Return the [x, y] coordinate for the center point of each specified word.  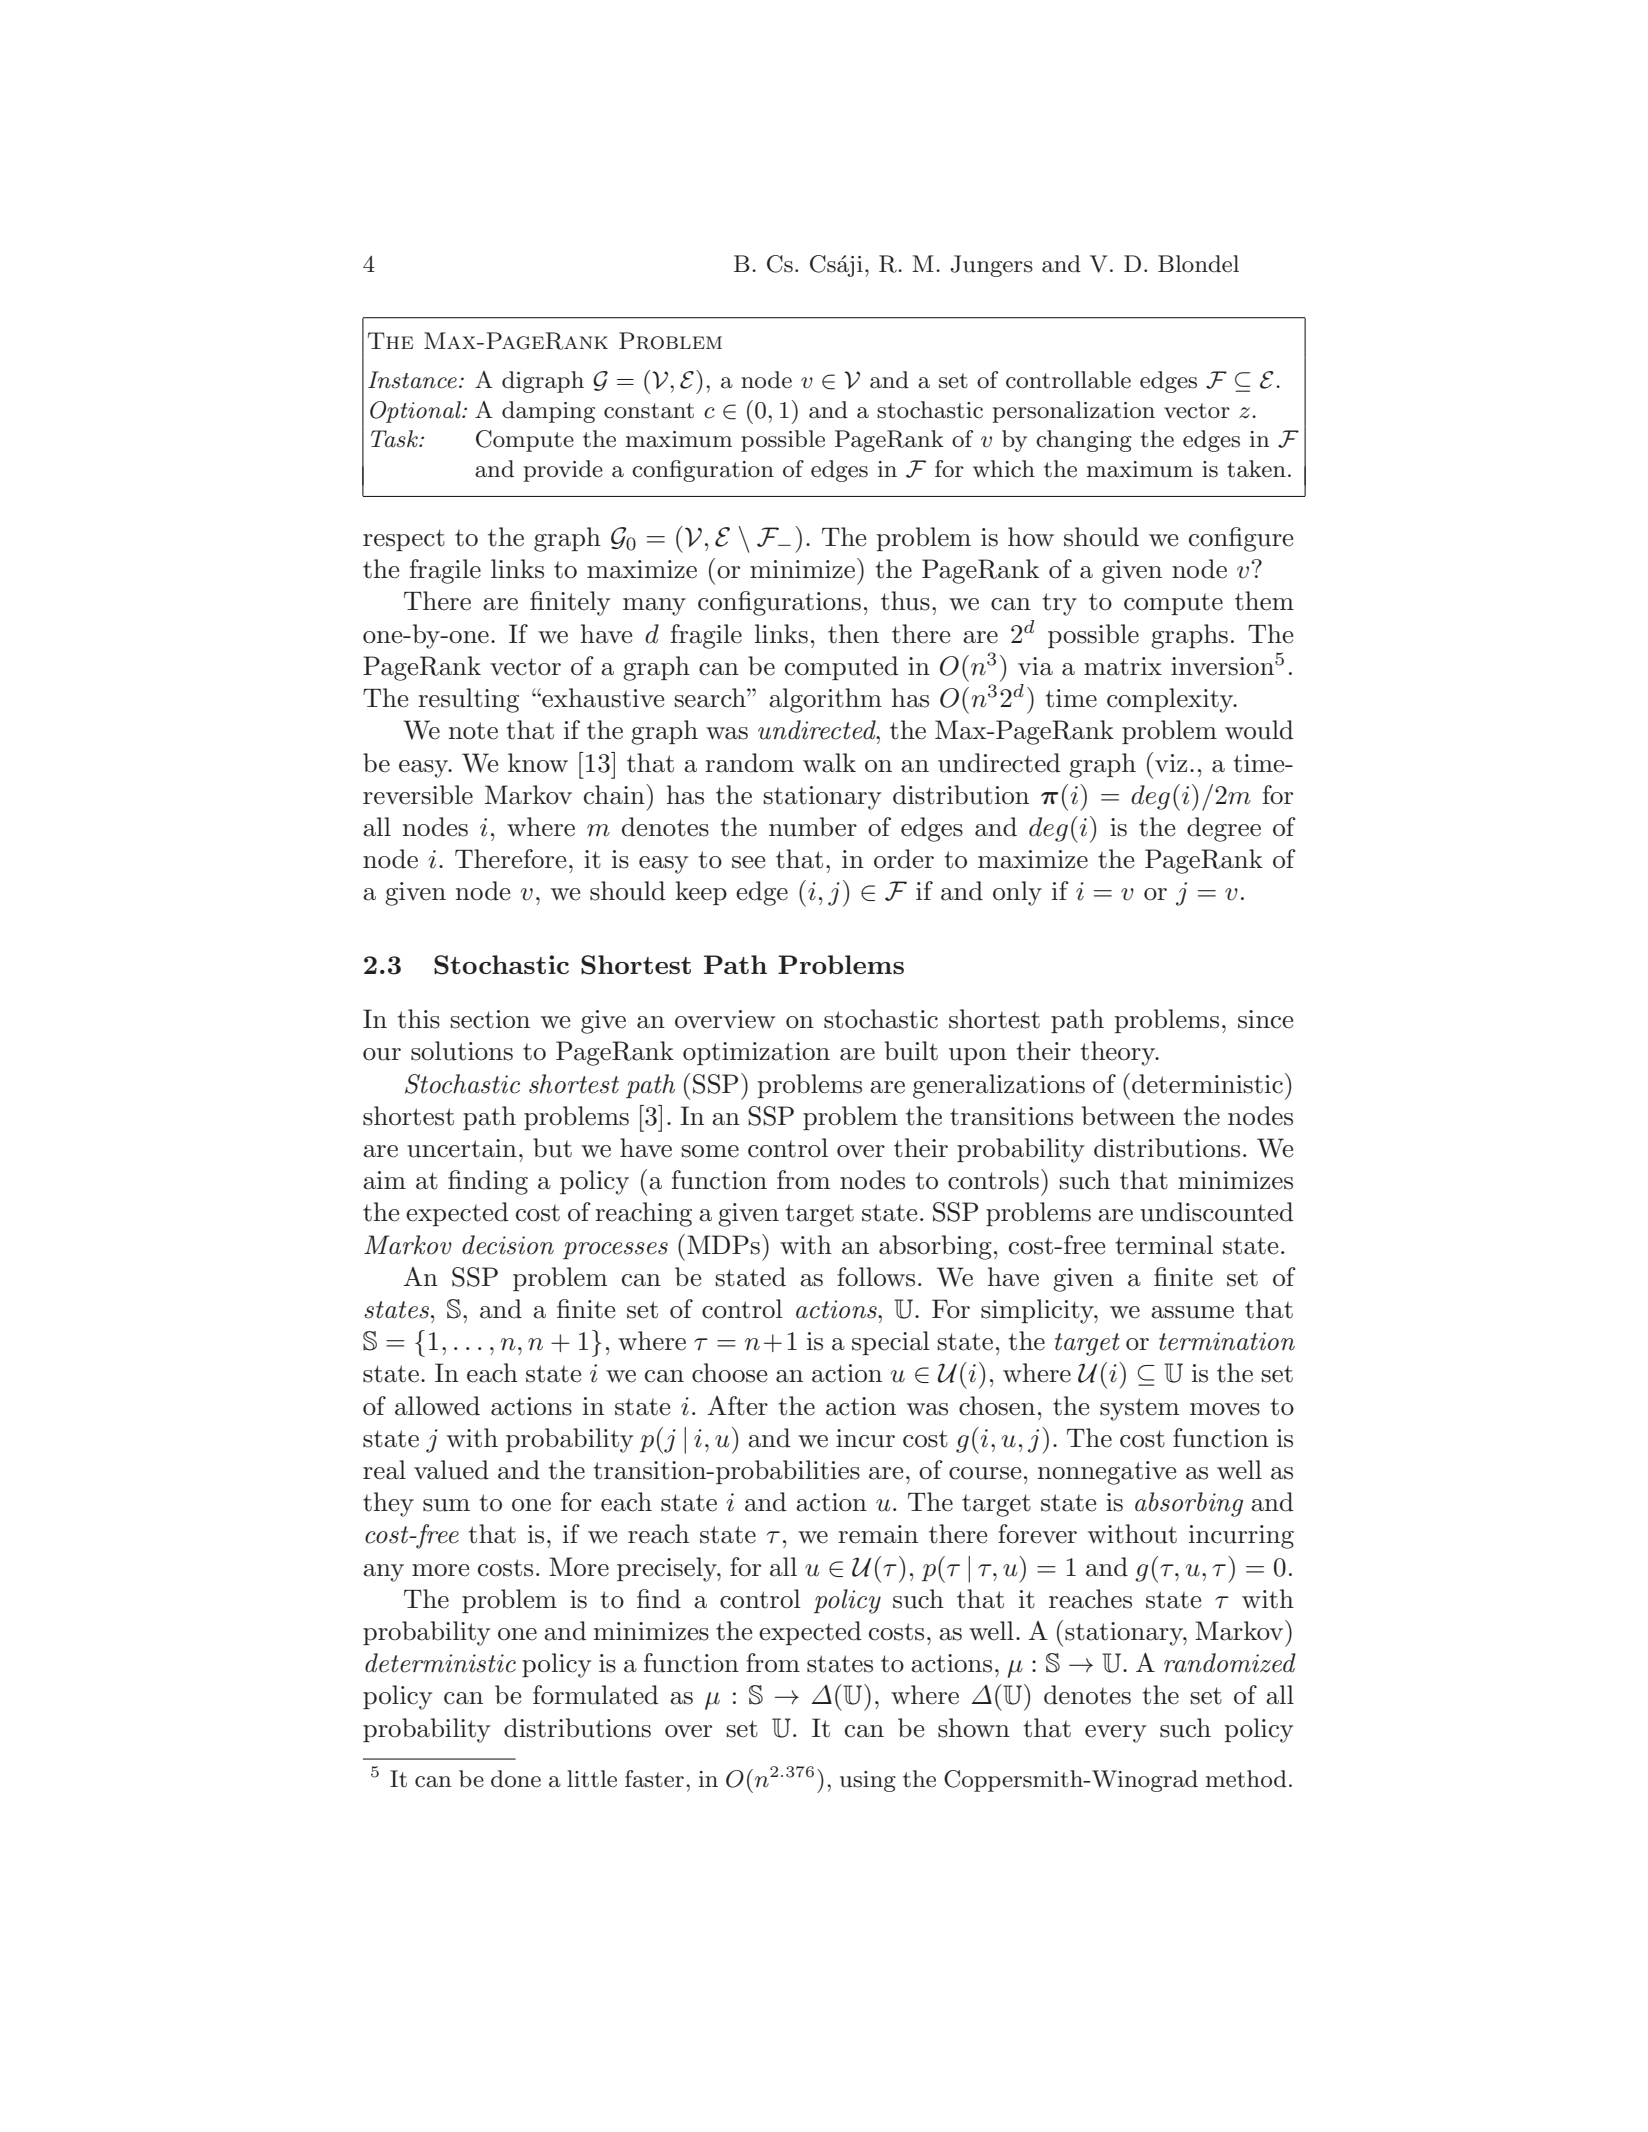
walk [829, 763]
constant [649, 411]
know [538, 763]
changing [1084, 441]
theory [1119, 1053]
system [1139, 1409]
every [1115, 1734]
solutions [462, 1051]
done [516, 1779]
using [868, 1781]
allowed [437, 1406]
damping [548, 412]
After [738, 1406]
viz [1171, 763]
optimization [756, 1053]
